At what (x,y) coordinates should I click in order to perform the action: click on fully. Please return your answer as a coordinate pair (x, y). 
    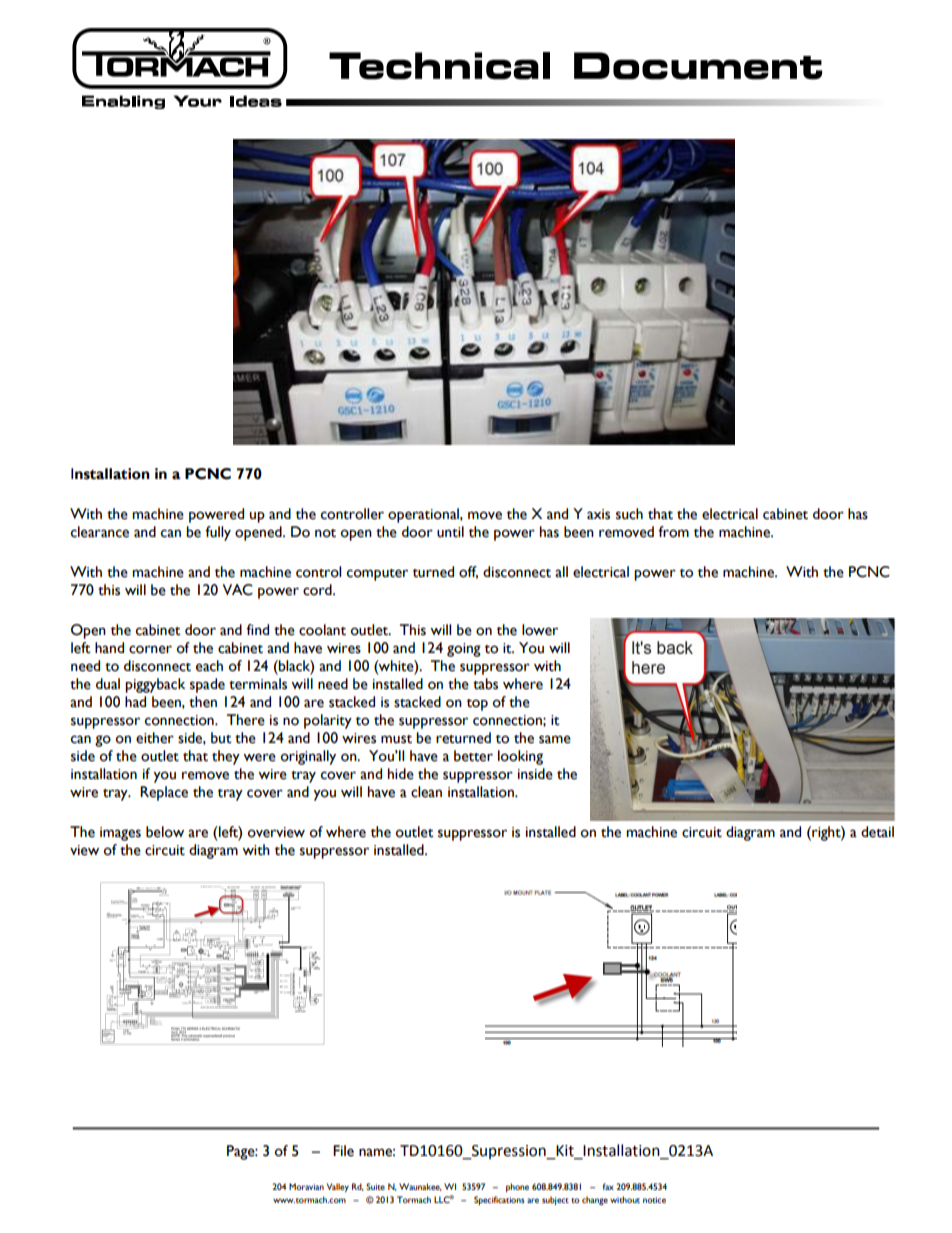
    Looking at the image, I should click on (218, 533).
